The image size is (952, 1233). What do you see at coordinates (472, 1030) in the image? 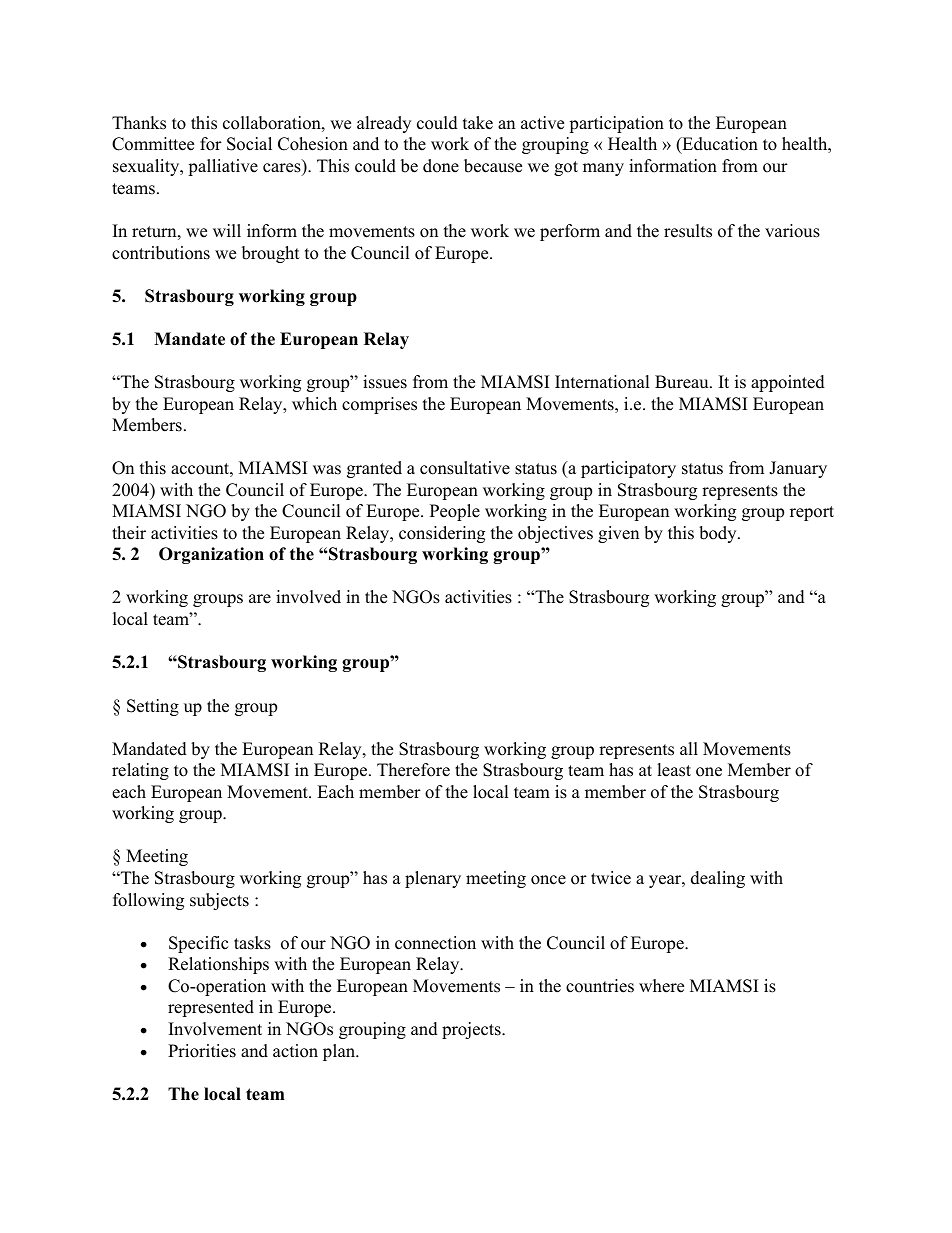
I see `projects` at bounding box center [472, 1030].
